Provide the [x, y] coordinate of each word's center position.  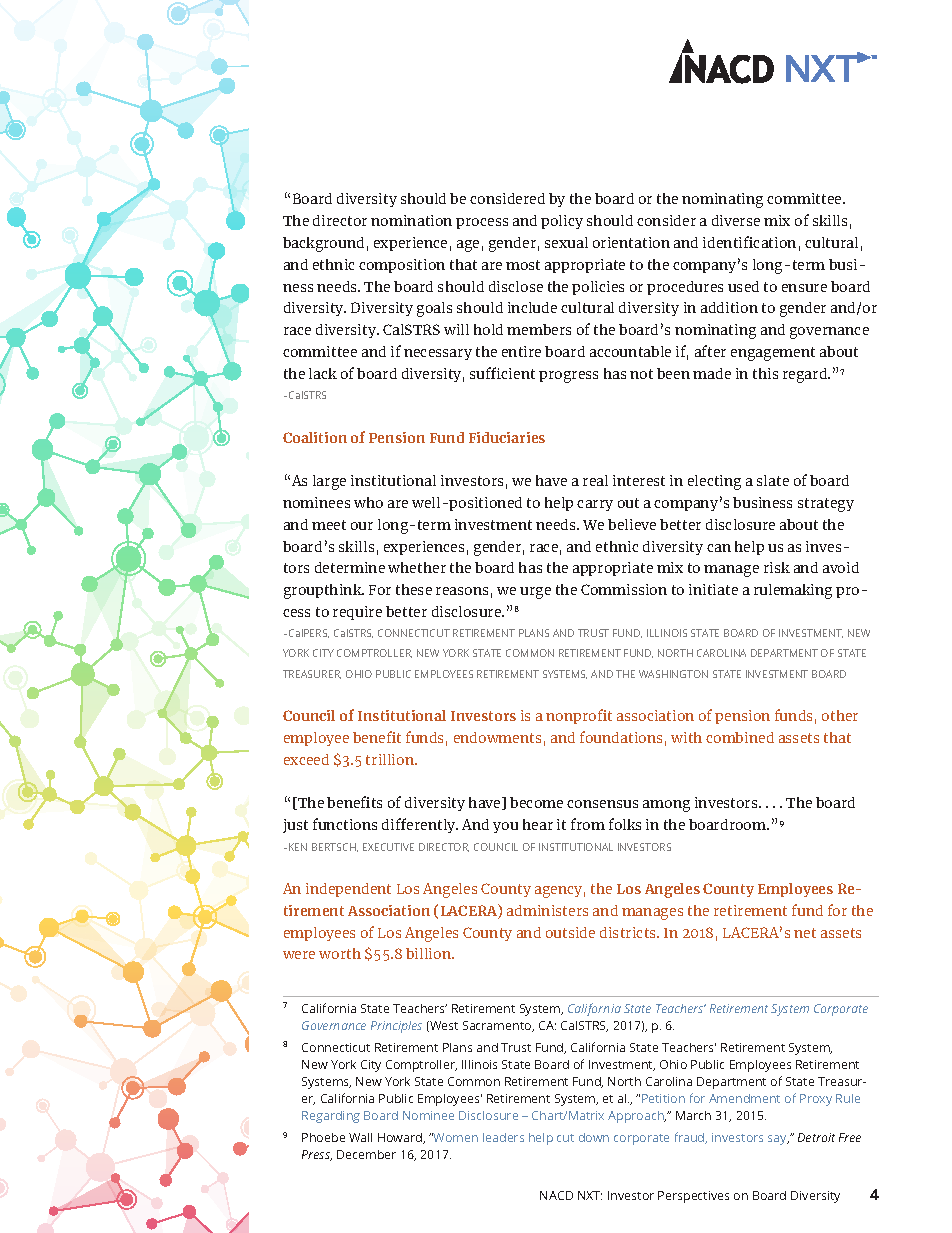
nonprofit [579, 716]
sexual [566, 242]
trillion [391, 759]
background [323, 244]
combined [740, 737]
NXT [590, 1195]
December [366, 1154]
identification [749, 242]
